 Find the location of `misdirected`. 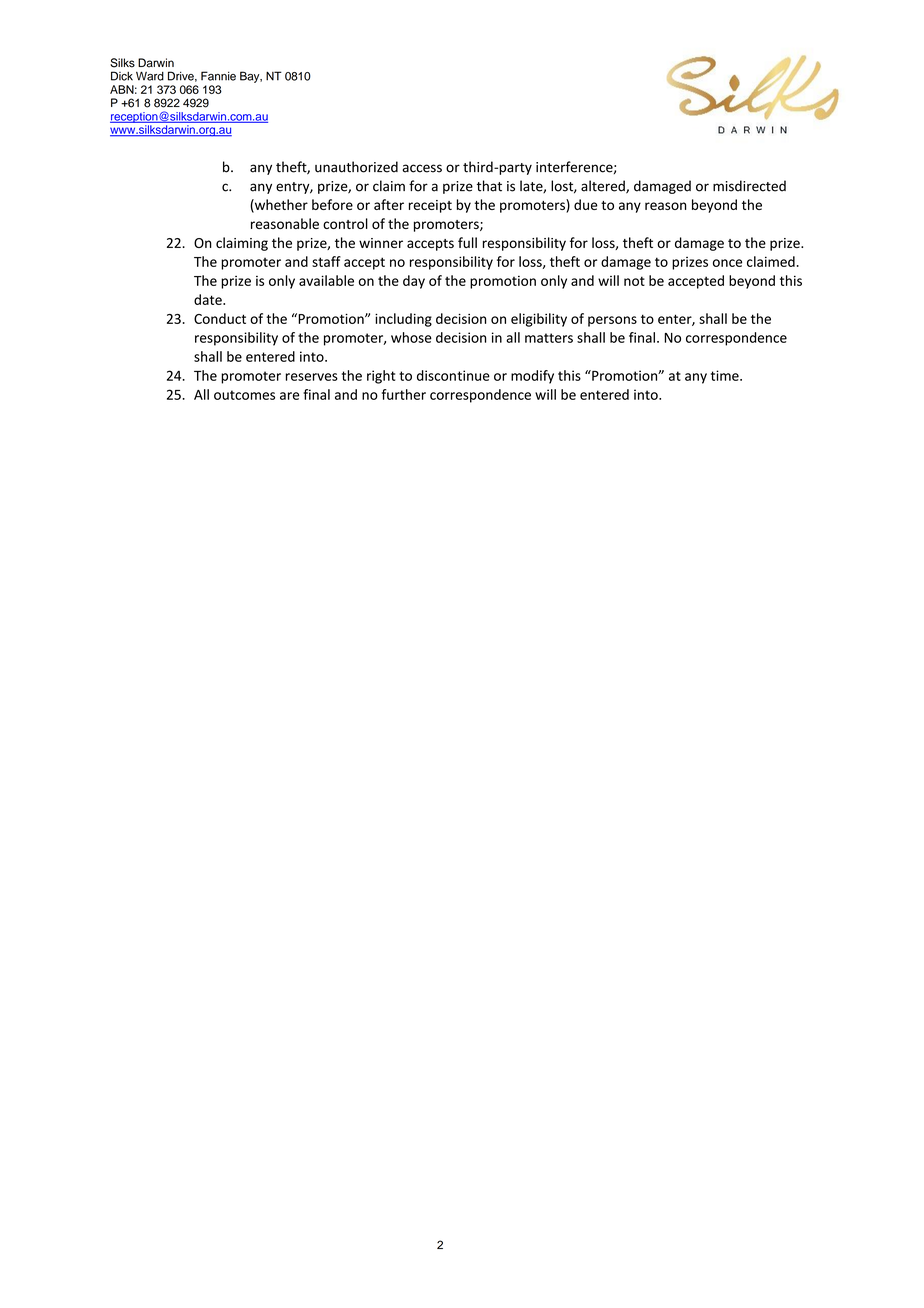

misdirected is located at coordinates (749, 186).
